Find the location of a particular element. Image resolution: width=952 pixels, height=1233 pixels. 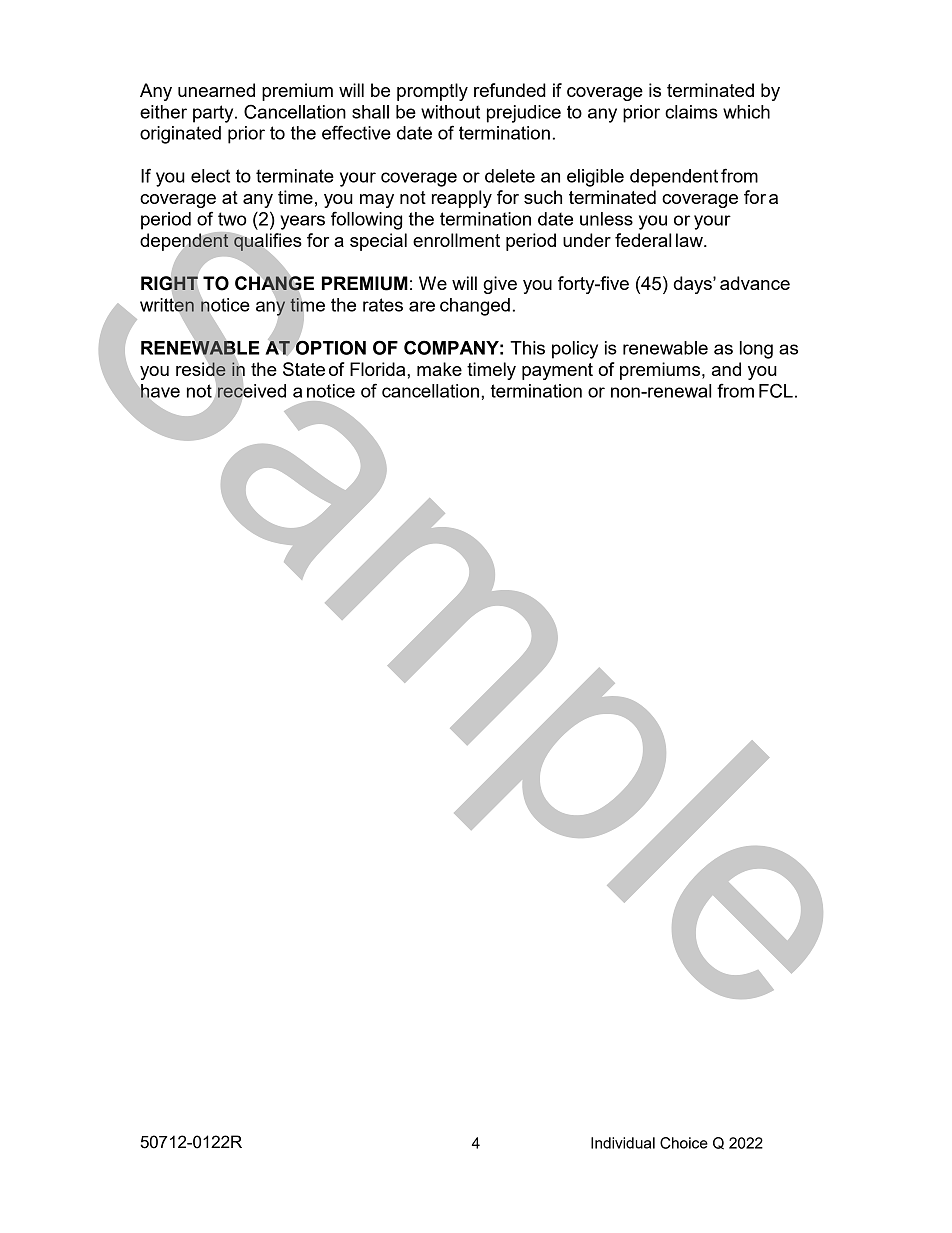

without is located at coordinates (450, 112).
